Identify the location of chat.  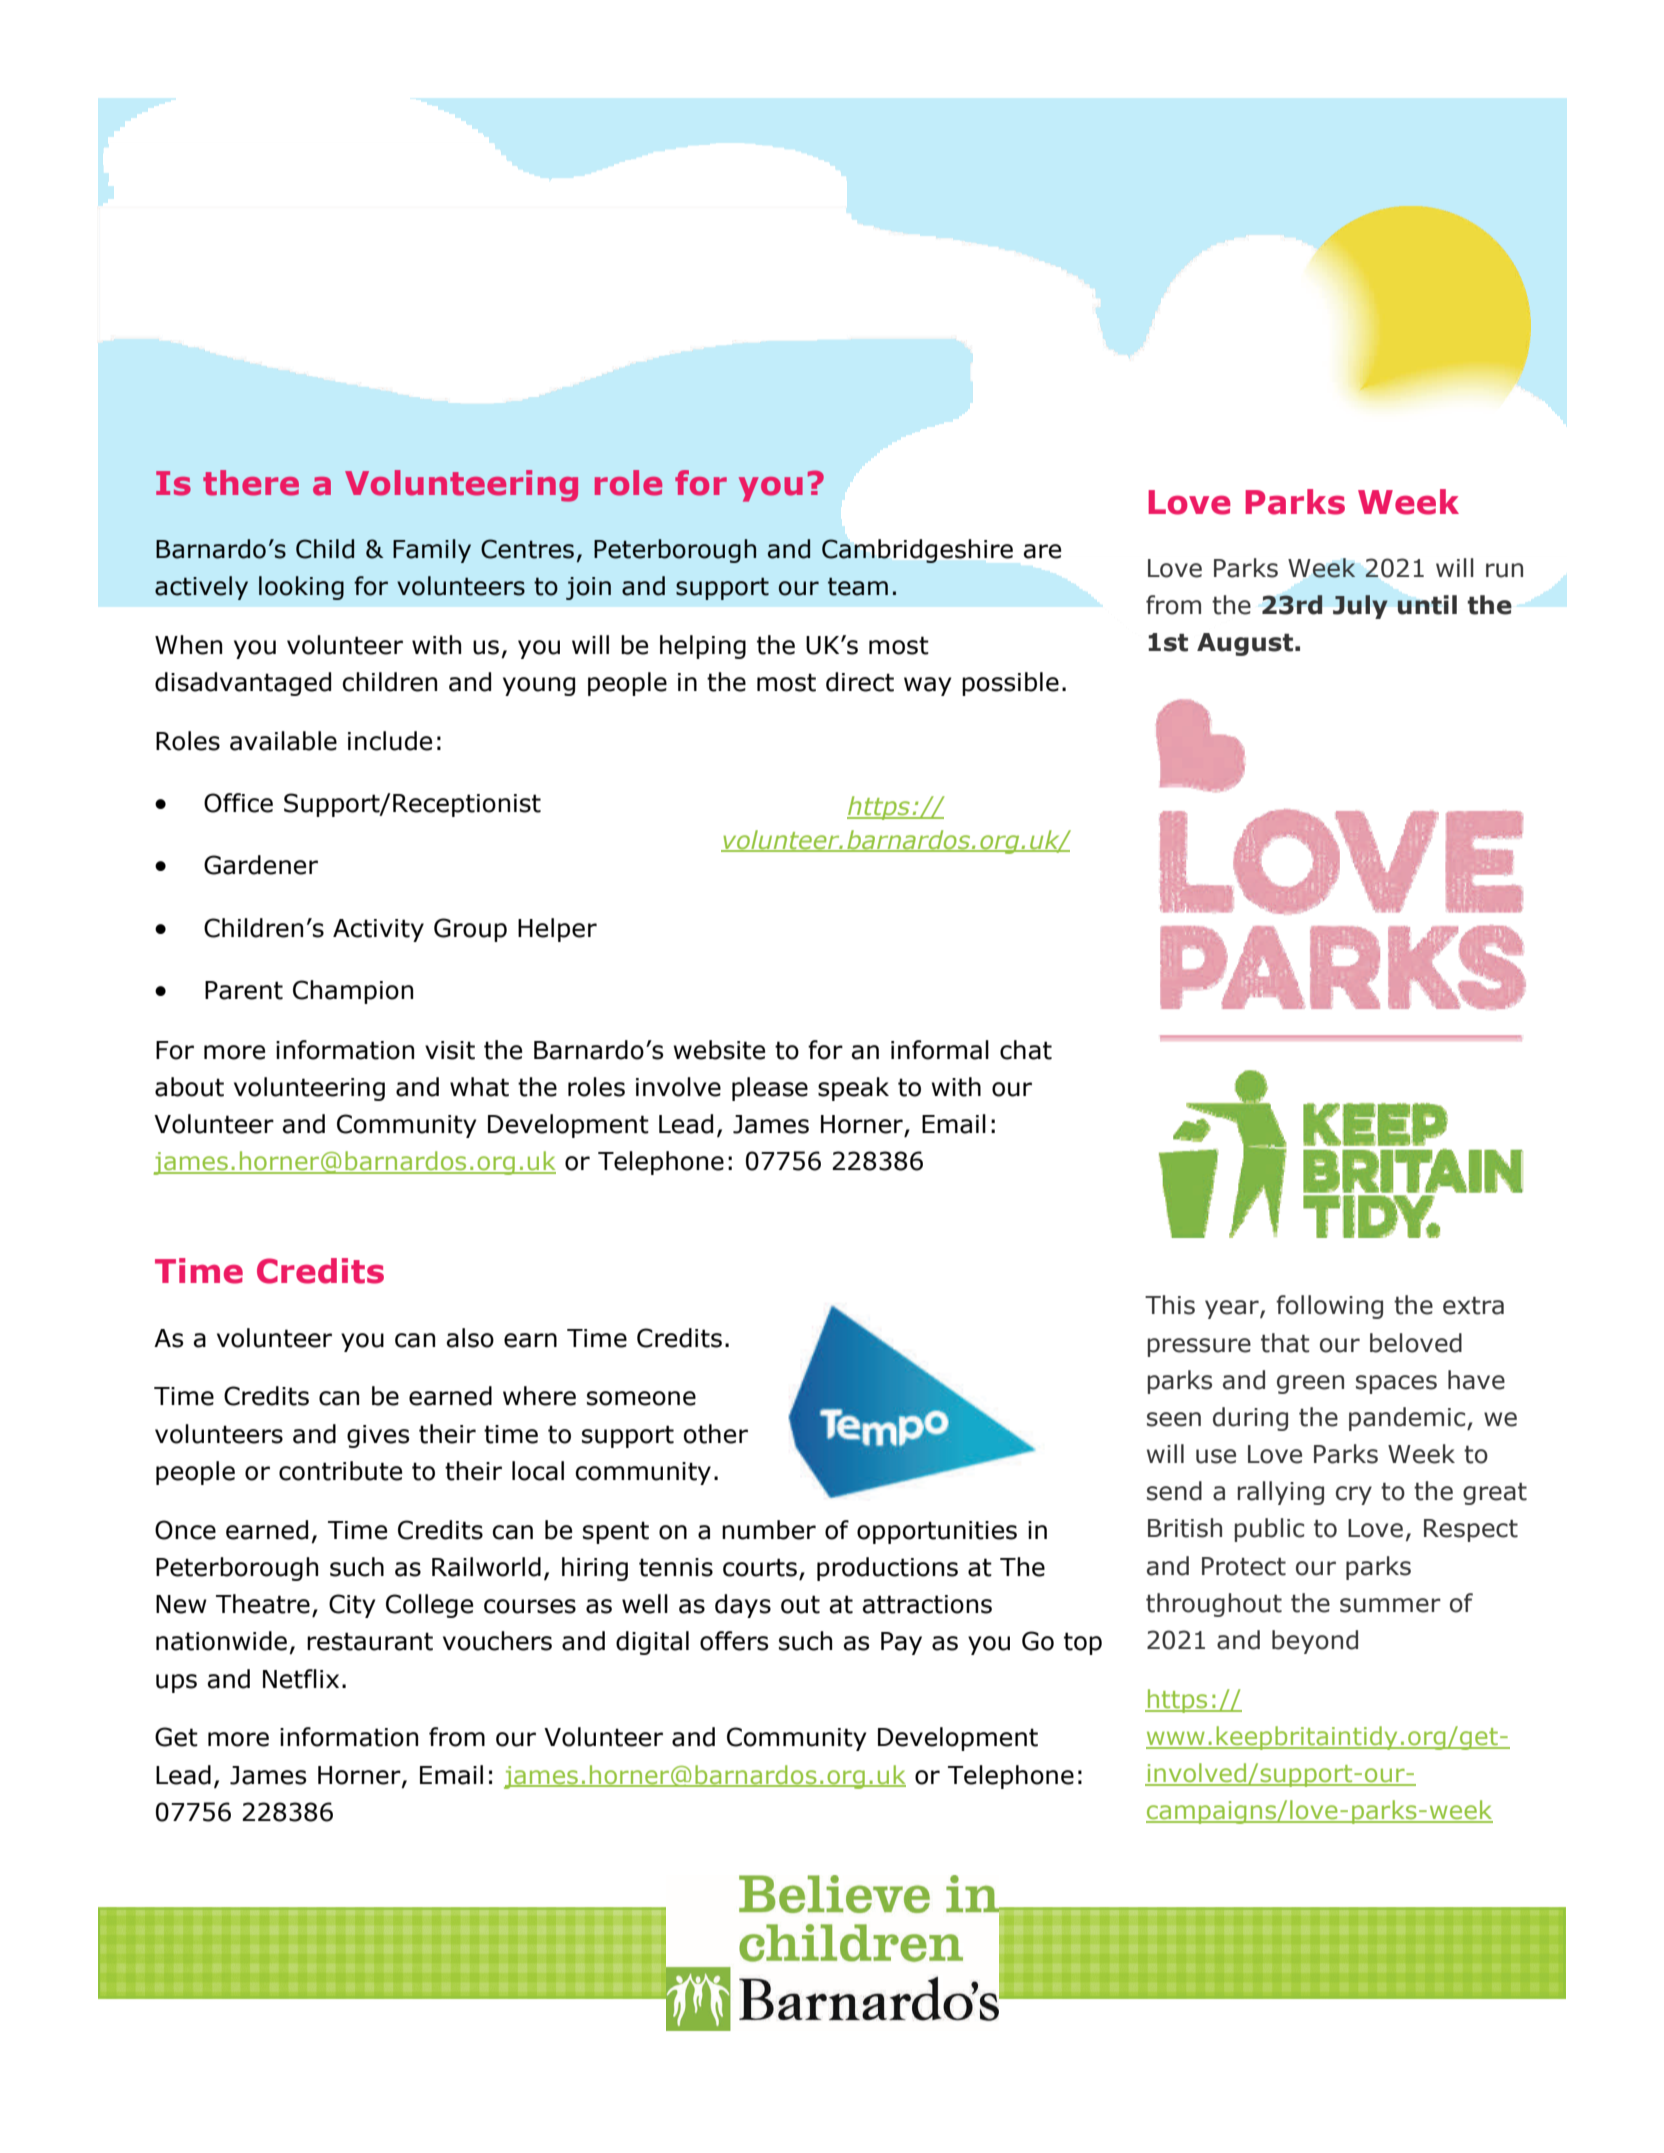
(1026, 1050).
